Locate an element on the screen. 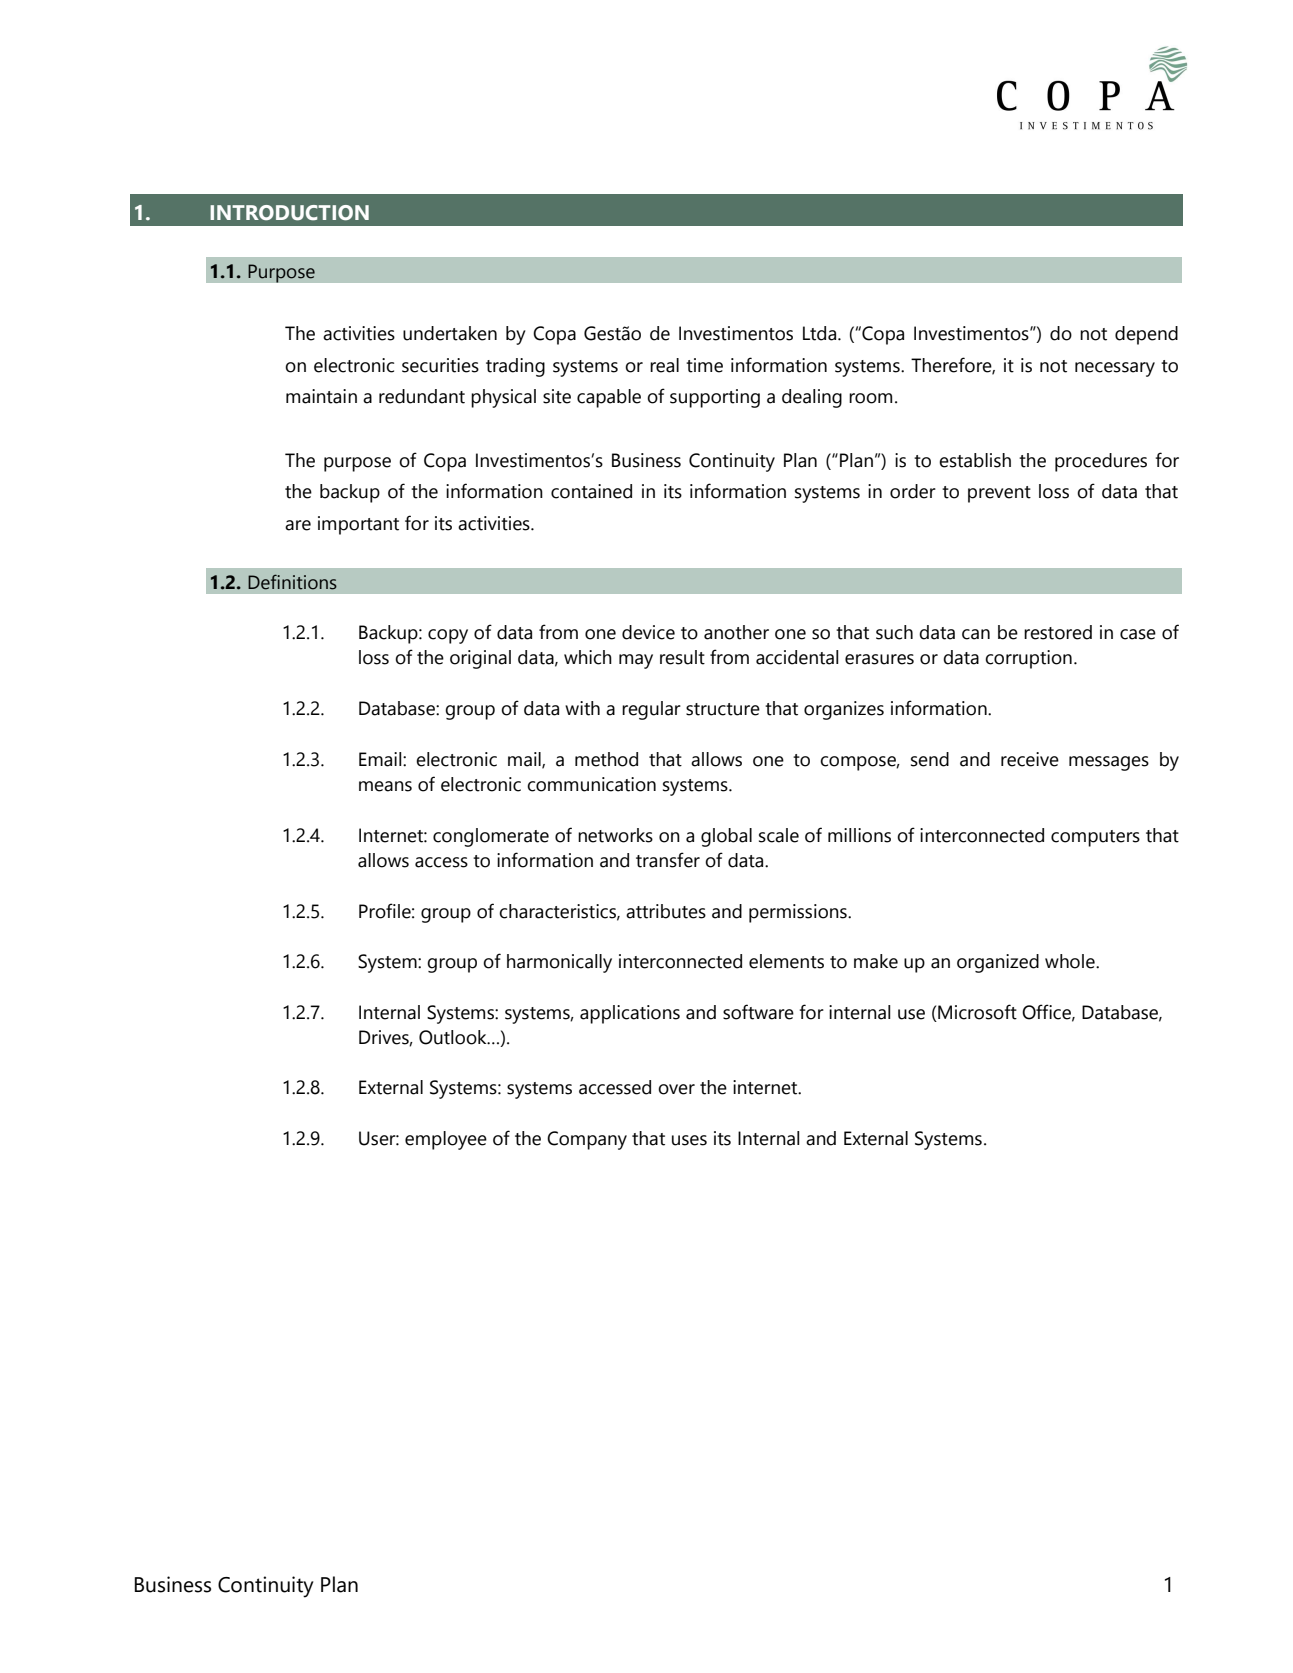  real is located at coordinates (664, 365).
